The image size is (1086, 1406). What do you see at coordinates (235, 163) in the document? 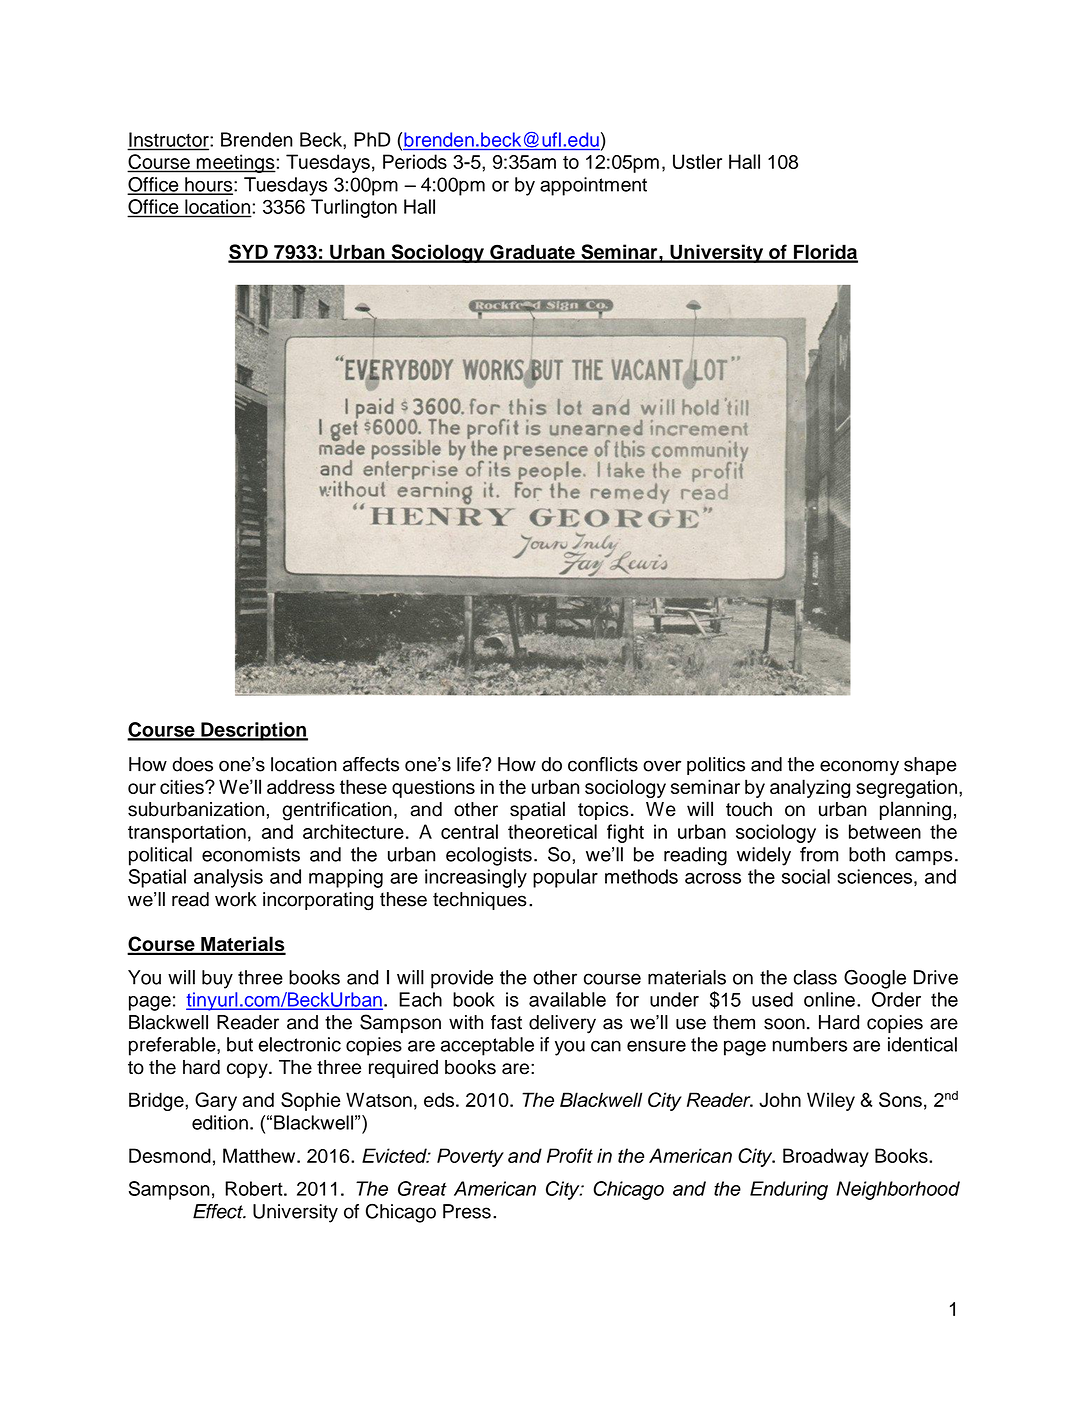
I see `meetings` at bounding box center [235, 163].
